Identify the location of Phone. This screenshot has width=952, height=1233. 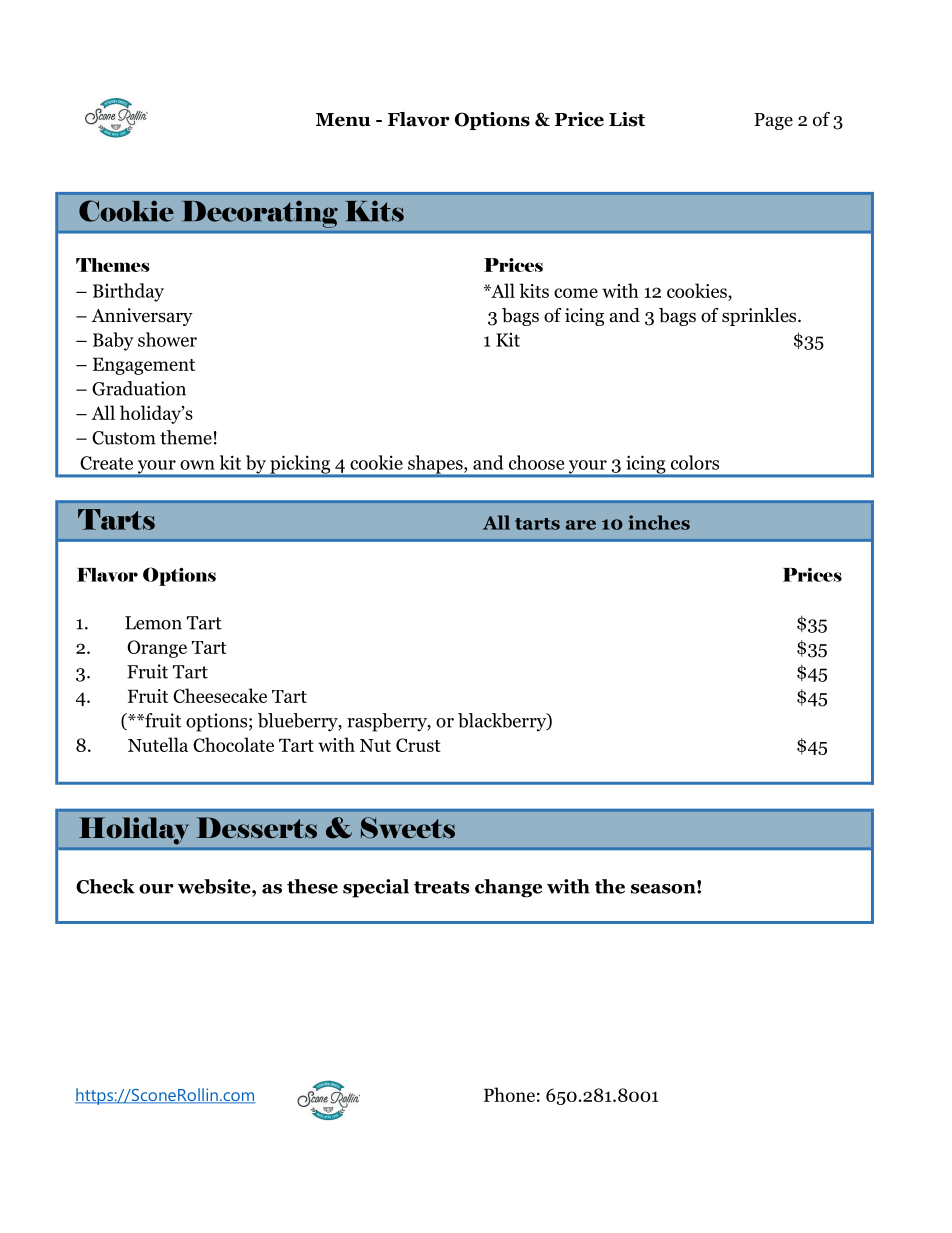
(509, 1094).
